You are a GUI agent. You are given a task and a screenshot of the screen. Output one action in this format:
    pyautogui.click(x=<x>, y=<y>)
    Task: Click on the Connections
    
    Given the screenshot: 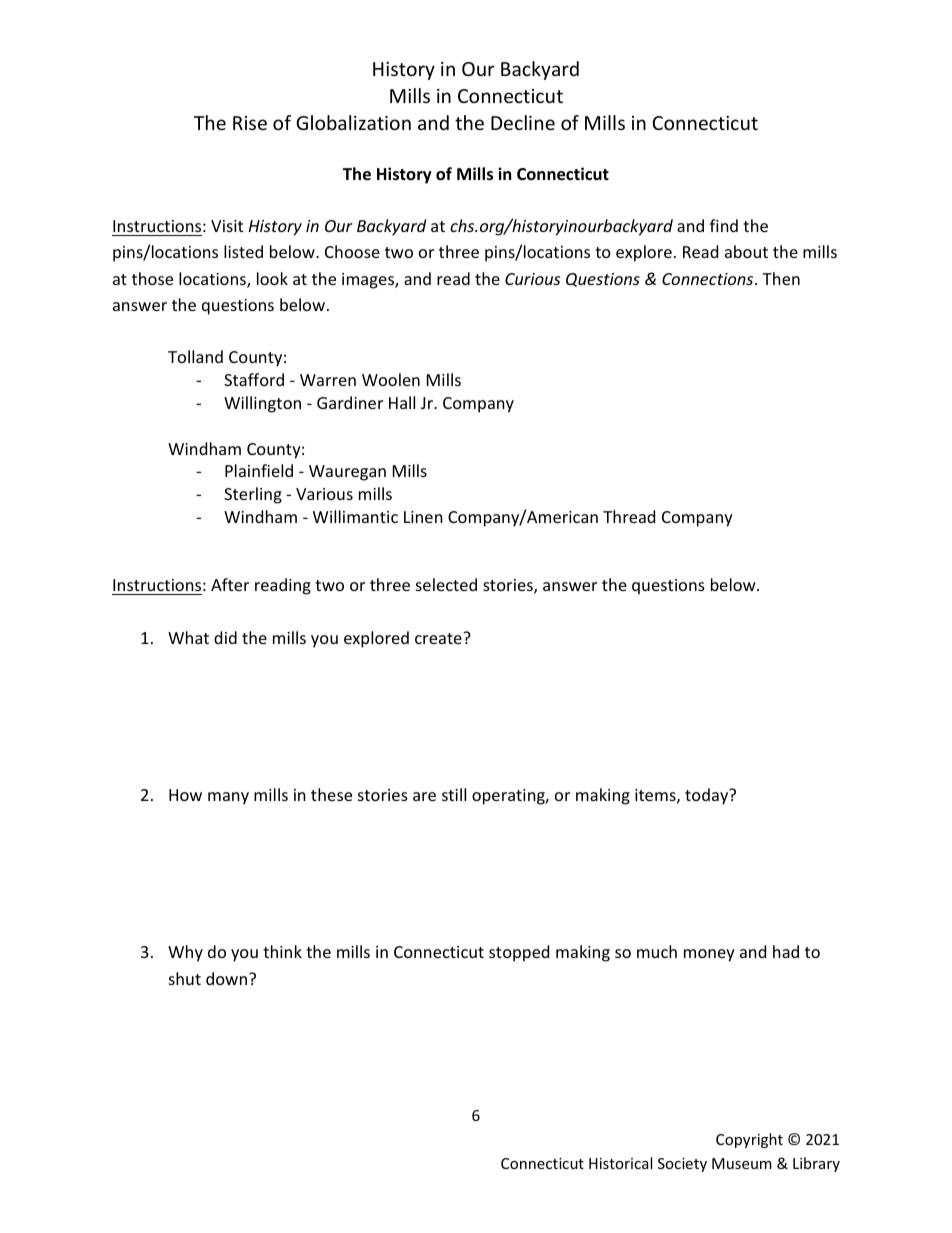 What is the action you would take?
    pyautogui.click(x=709, y=279)
